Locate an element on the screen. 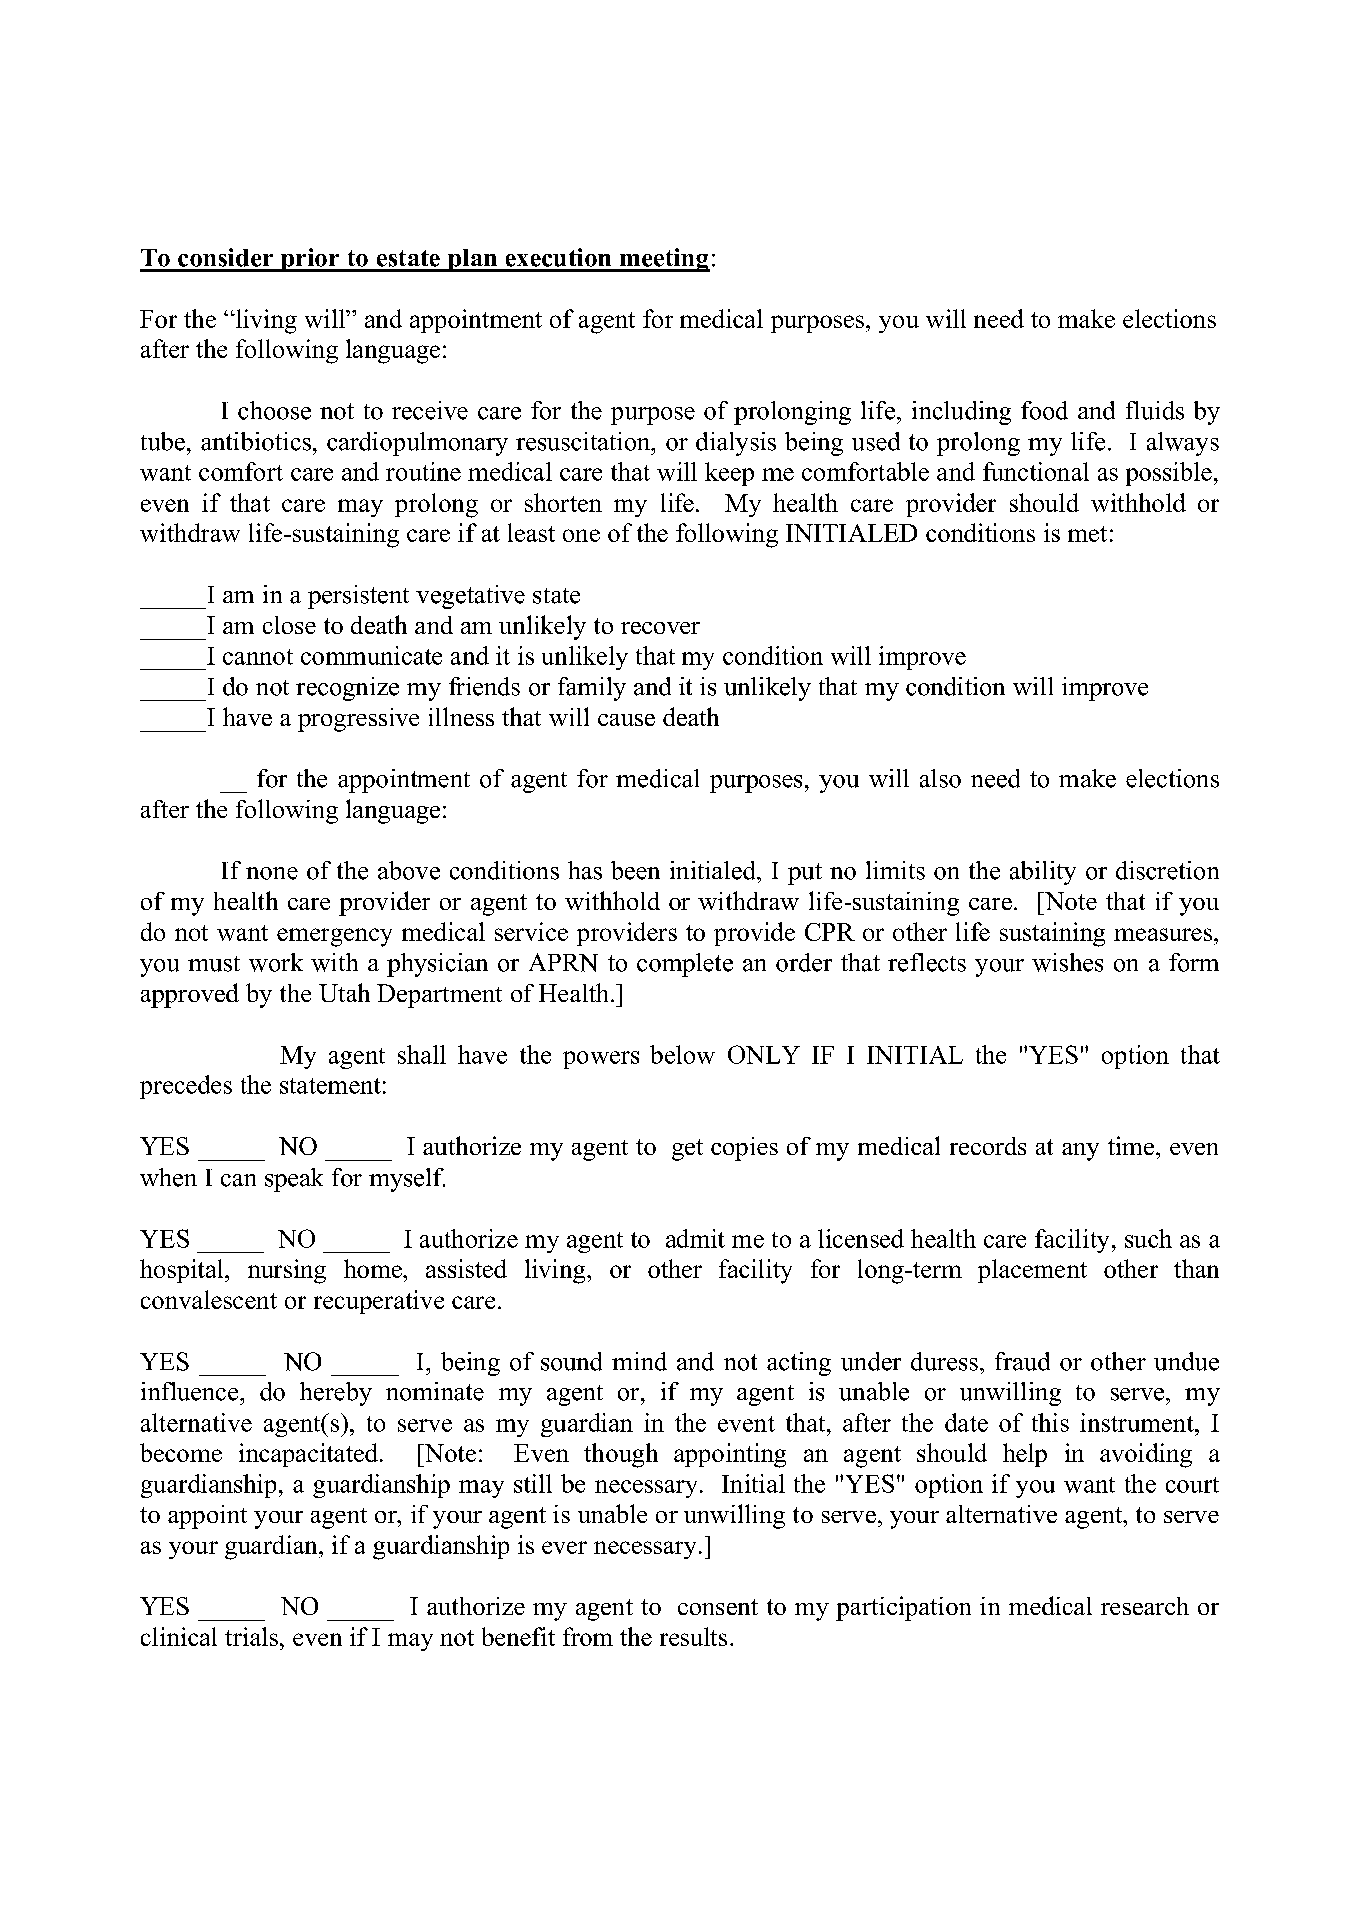 The width and height of the screenshot is (1359, 1922). trials is located at coordinates (251, 1636).
